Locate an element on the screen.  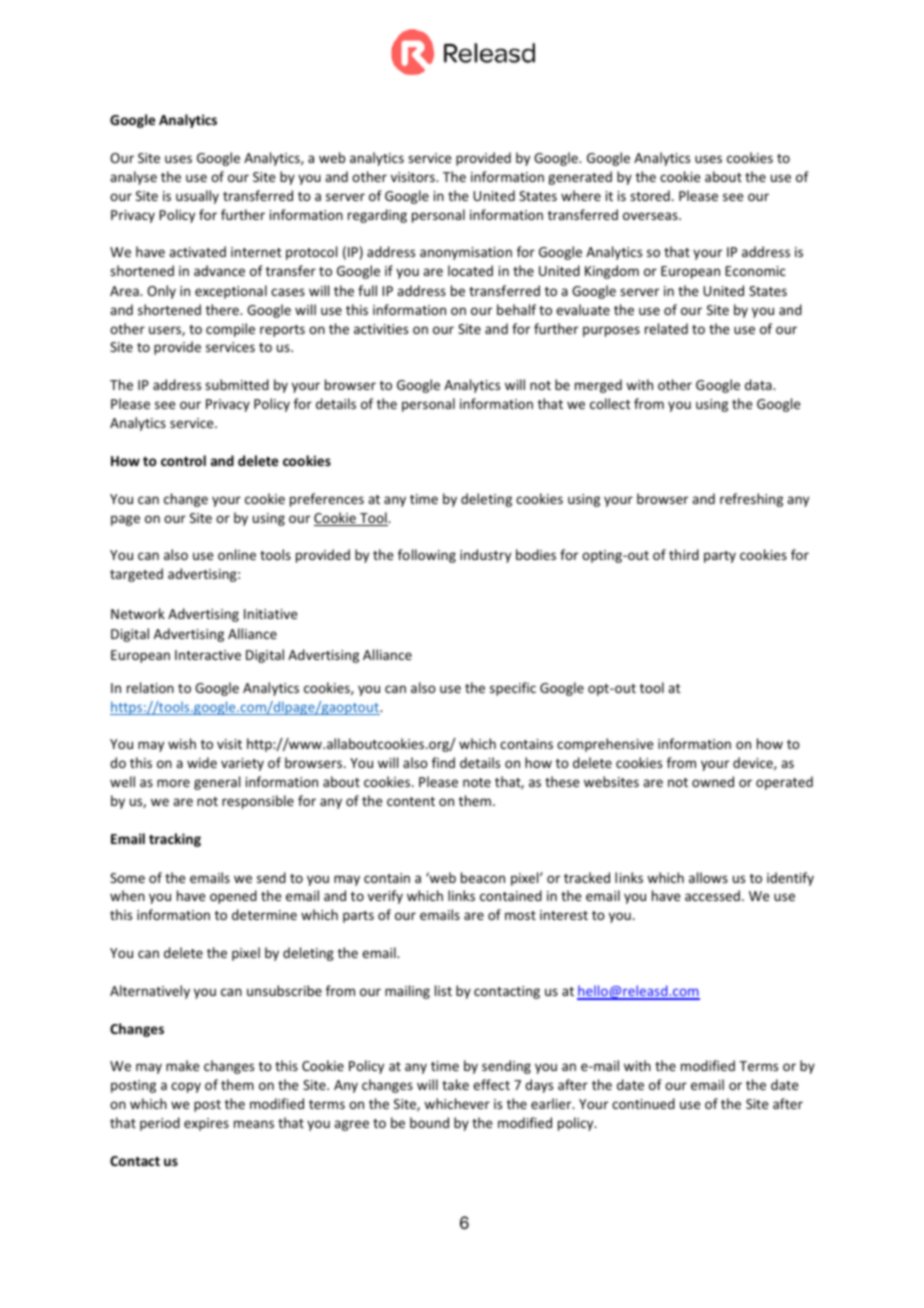
copy is located at coordinates (186, 1087).
